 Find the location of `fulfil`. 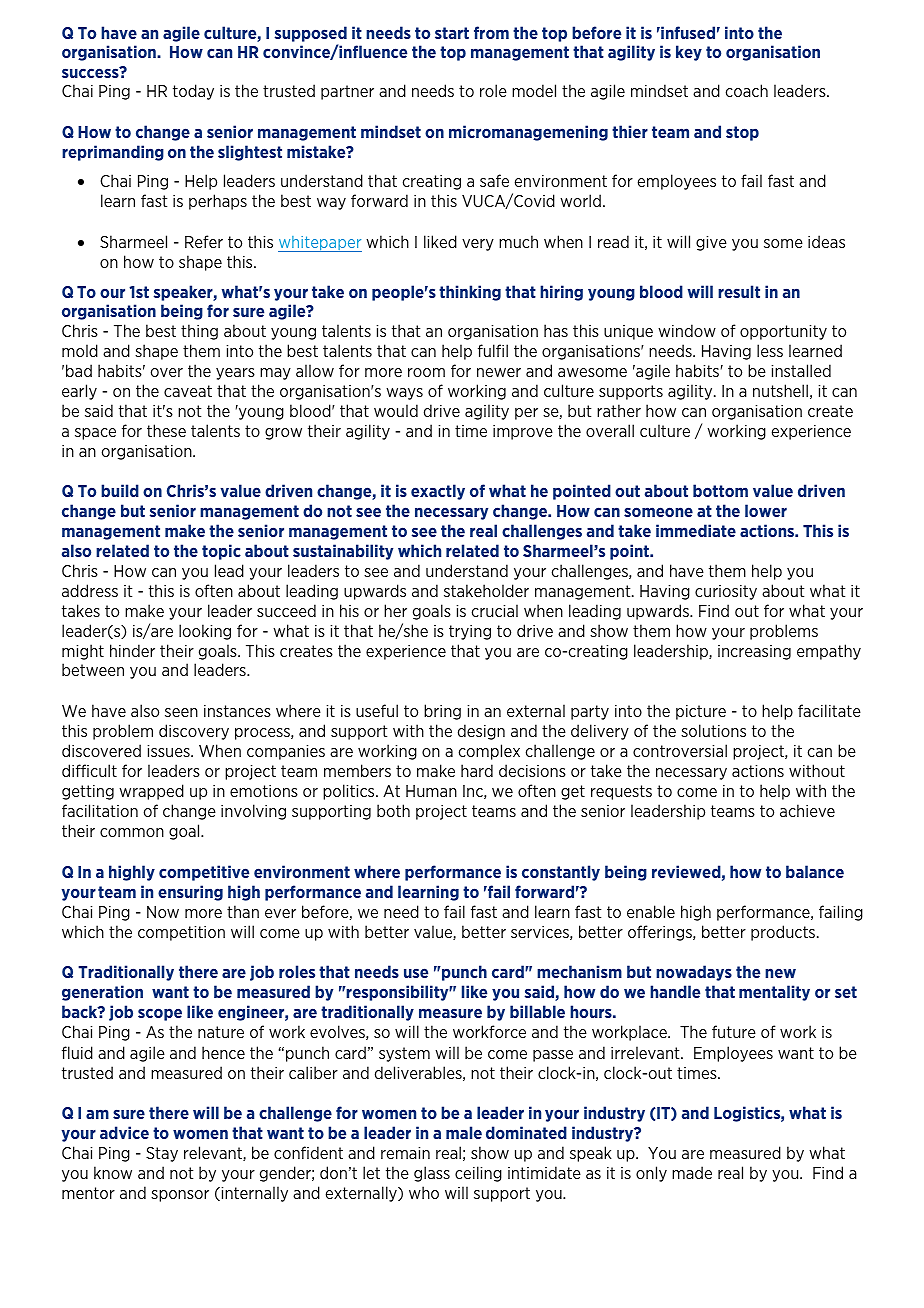

fulfil is located at coordinates (493, 350).
